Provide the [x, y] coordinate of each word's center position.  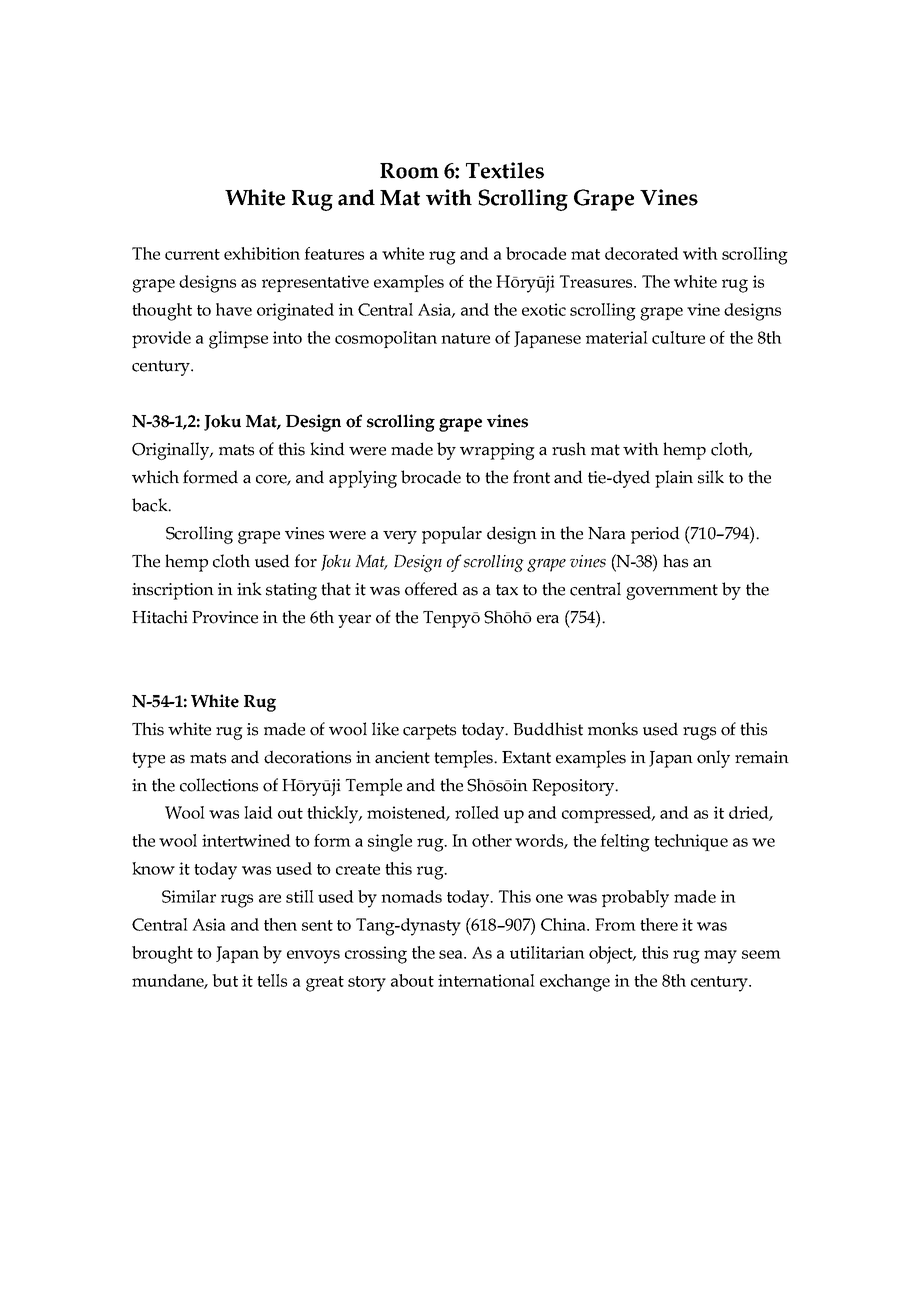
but [225, 980]
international [486, 980]
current [192, 254]
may [720, 957]
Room [409, 171]
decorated [642, 253]
